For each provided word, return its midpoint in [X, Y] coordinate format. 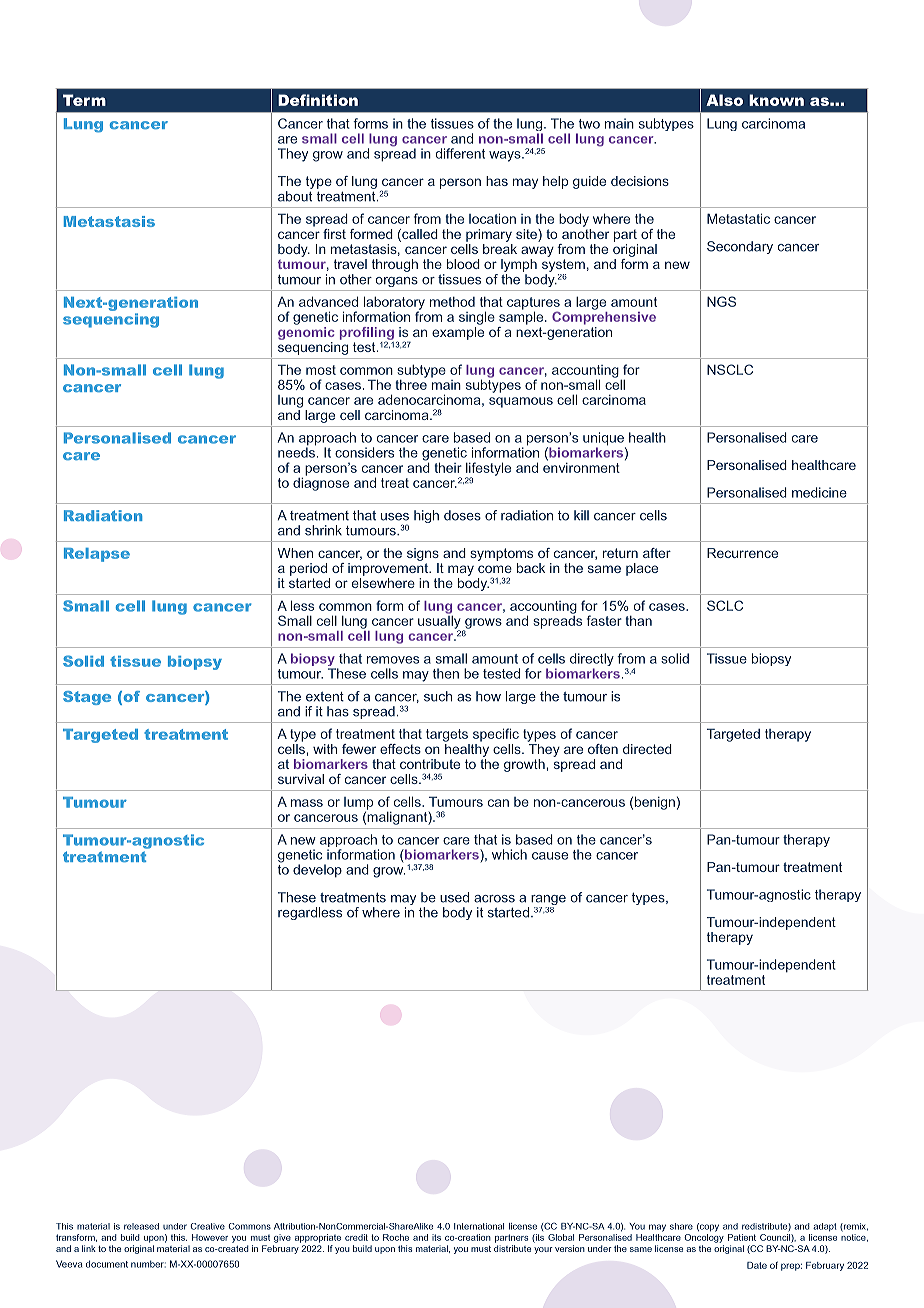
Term [84, 100]
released [141, 1226]
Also [724, 100]
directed [647, 749]
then [446, 673]
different [460, 153]
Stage [87, 698]
